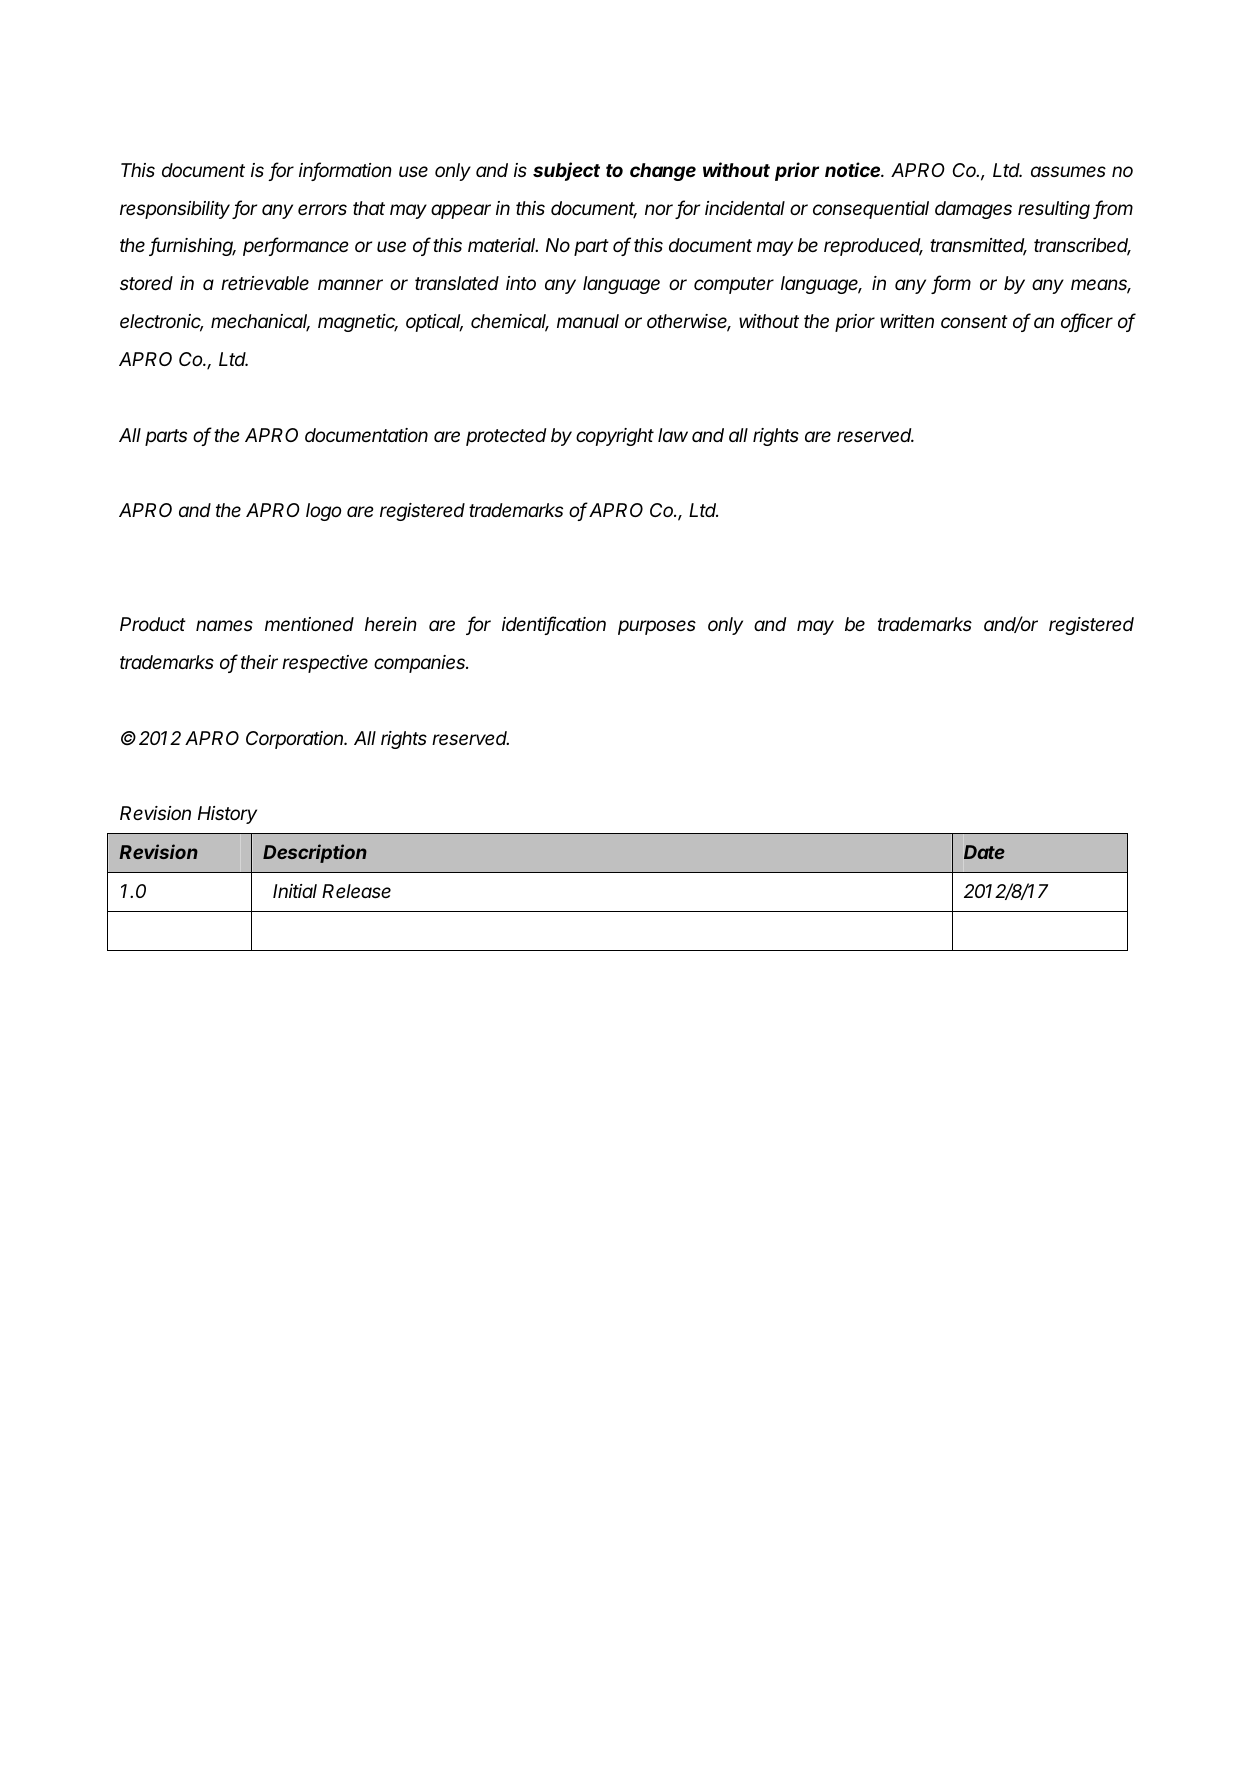 The image size is (1252, 1771). Describe the element at coordinates (974, 321) in the screenshot. I see `consent` at that location.
